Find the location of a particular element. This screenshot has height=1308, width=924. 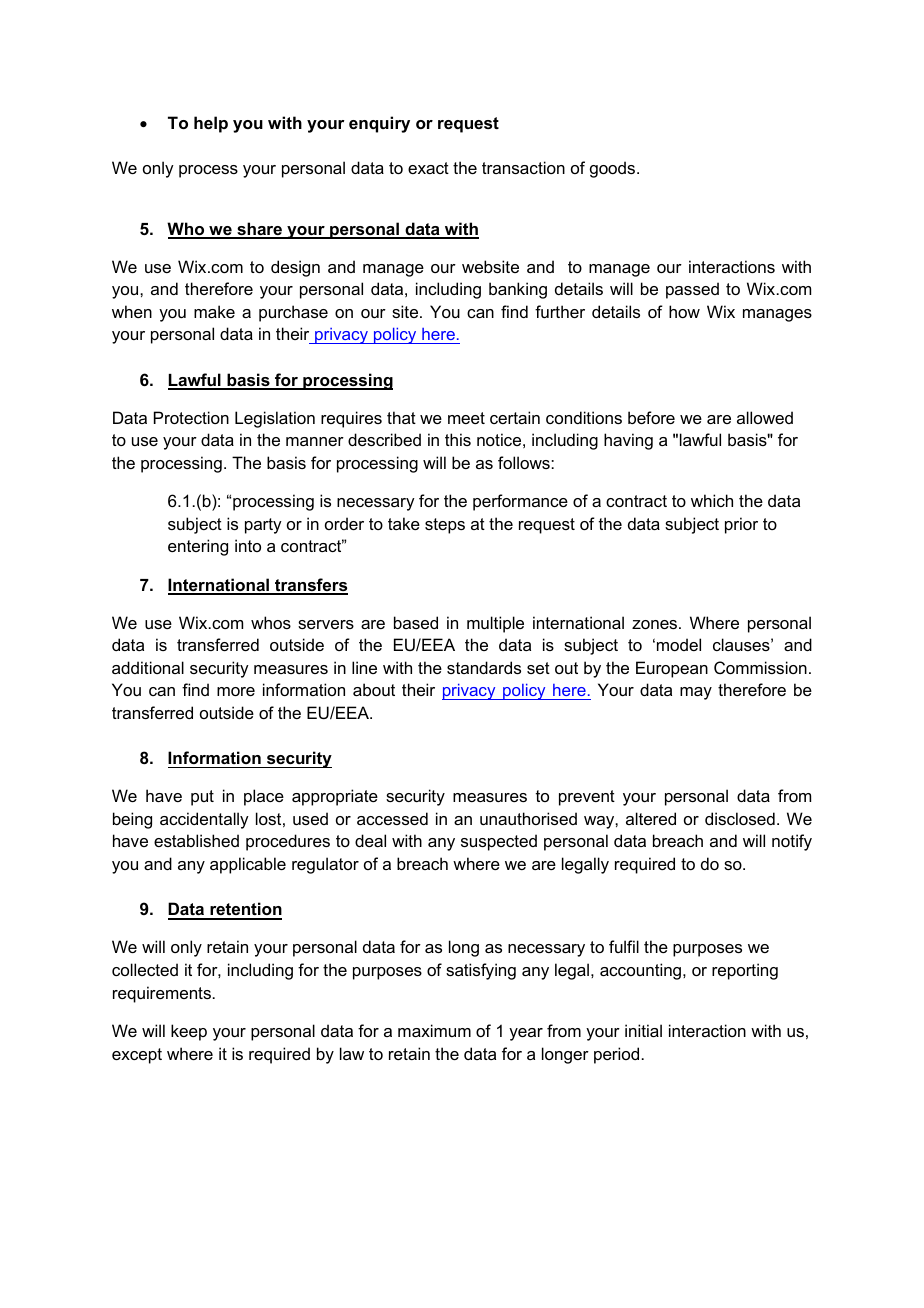

suspected is located at coordinates (499, 842).
